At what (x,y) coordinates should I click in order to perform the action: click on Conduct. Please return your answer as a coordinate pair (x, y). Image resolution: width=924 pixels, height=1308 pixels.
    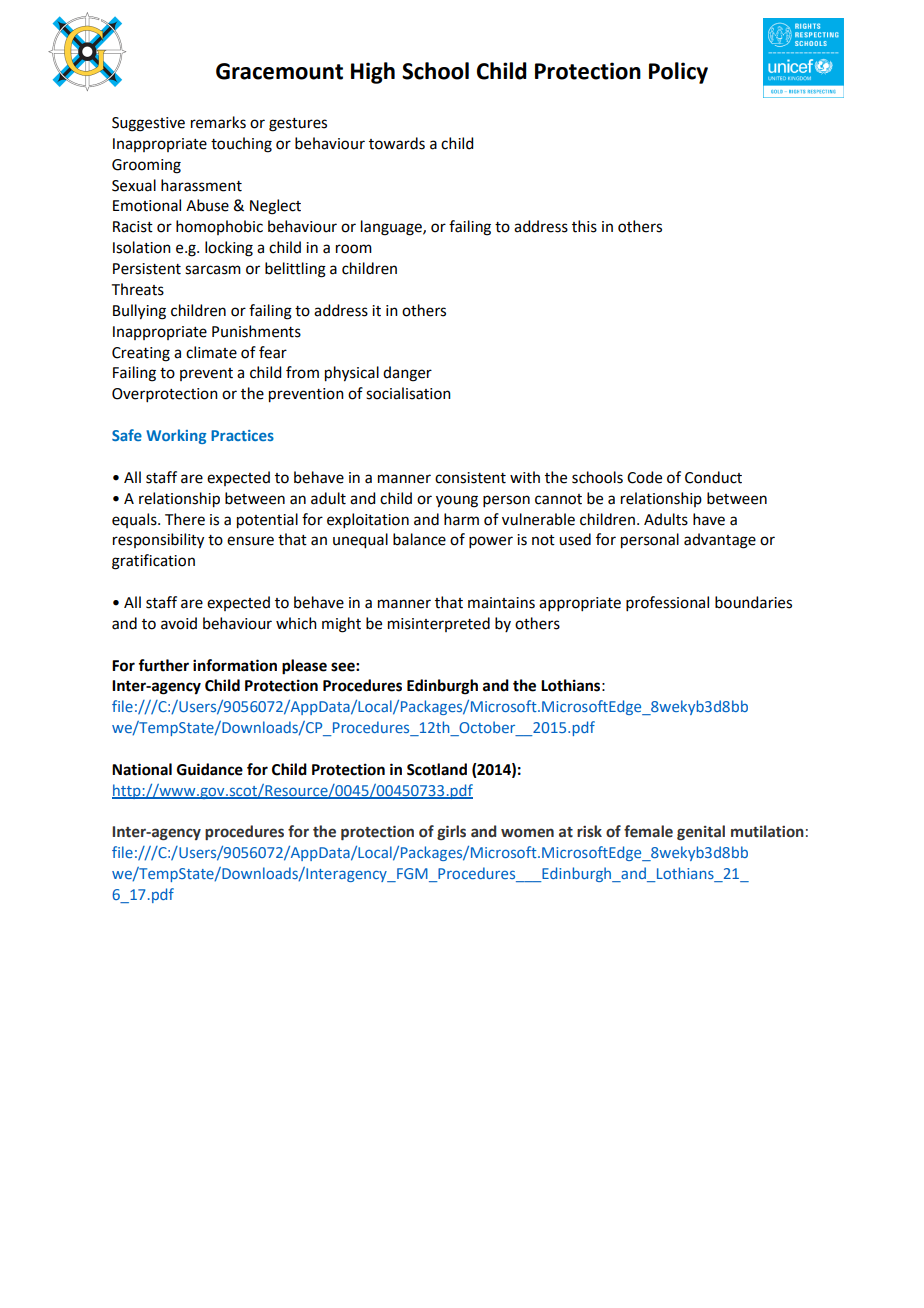
    Looking at the image, I should click on (713, 477).
